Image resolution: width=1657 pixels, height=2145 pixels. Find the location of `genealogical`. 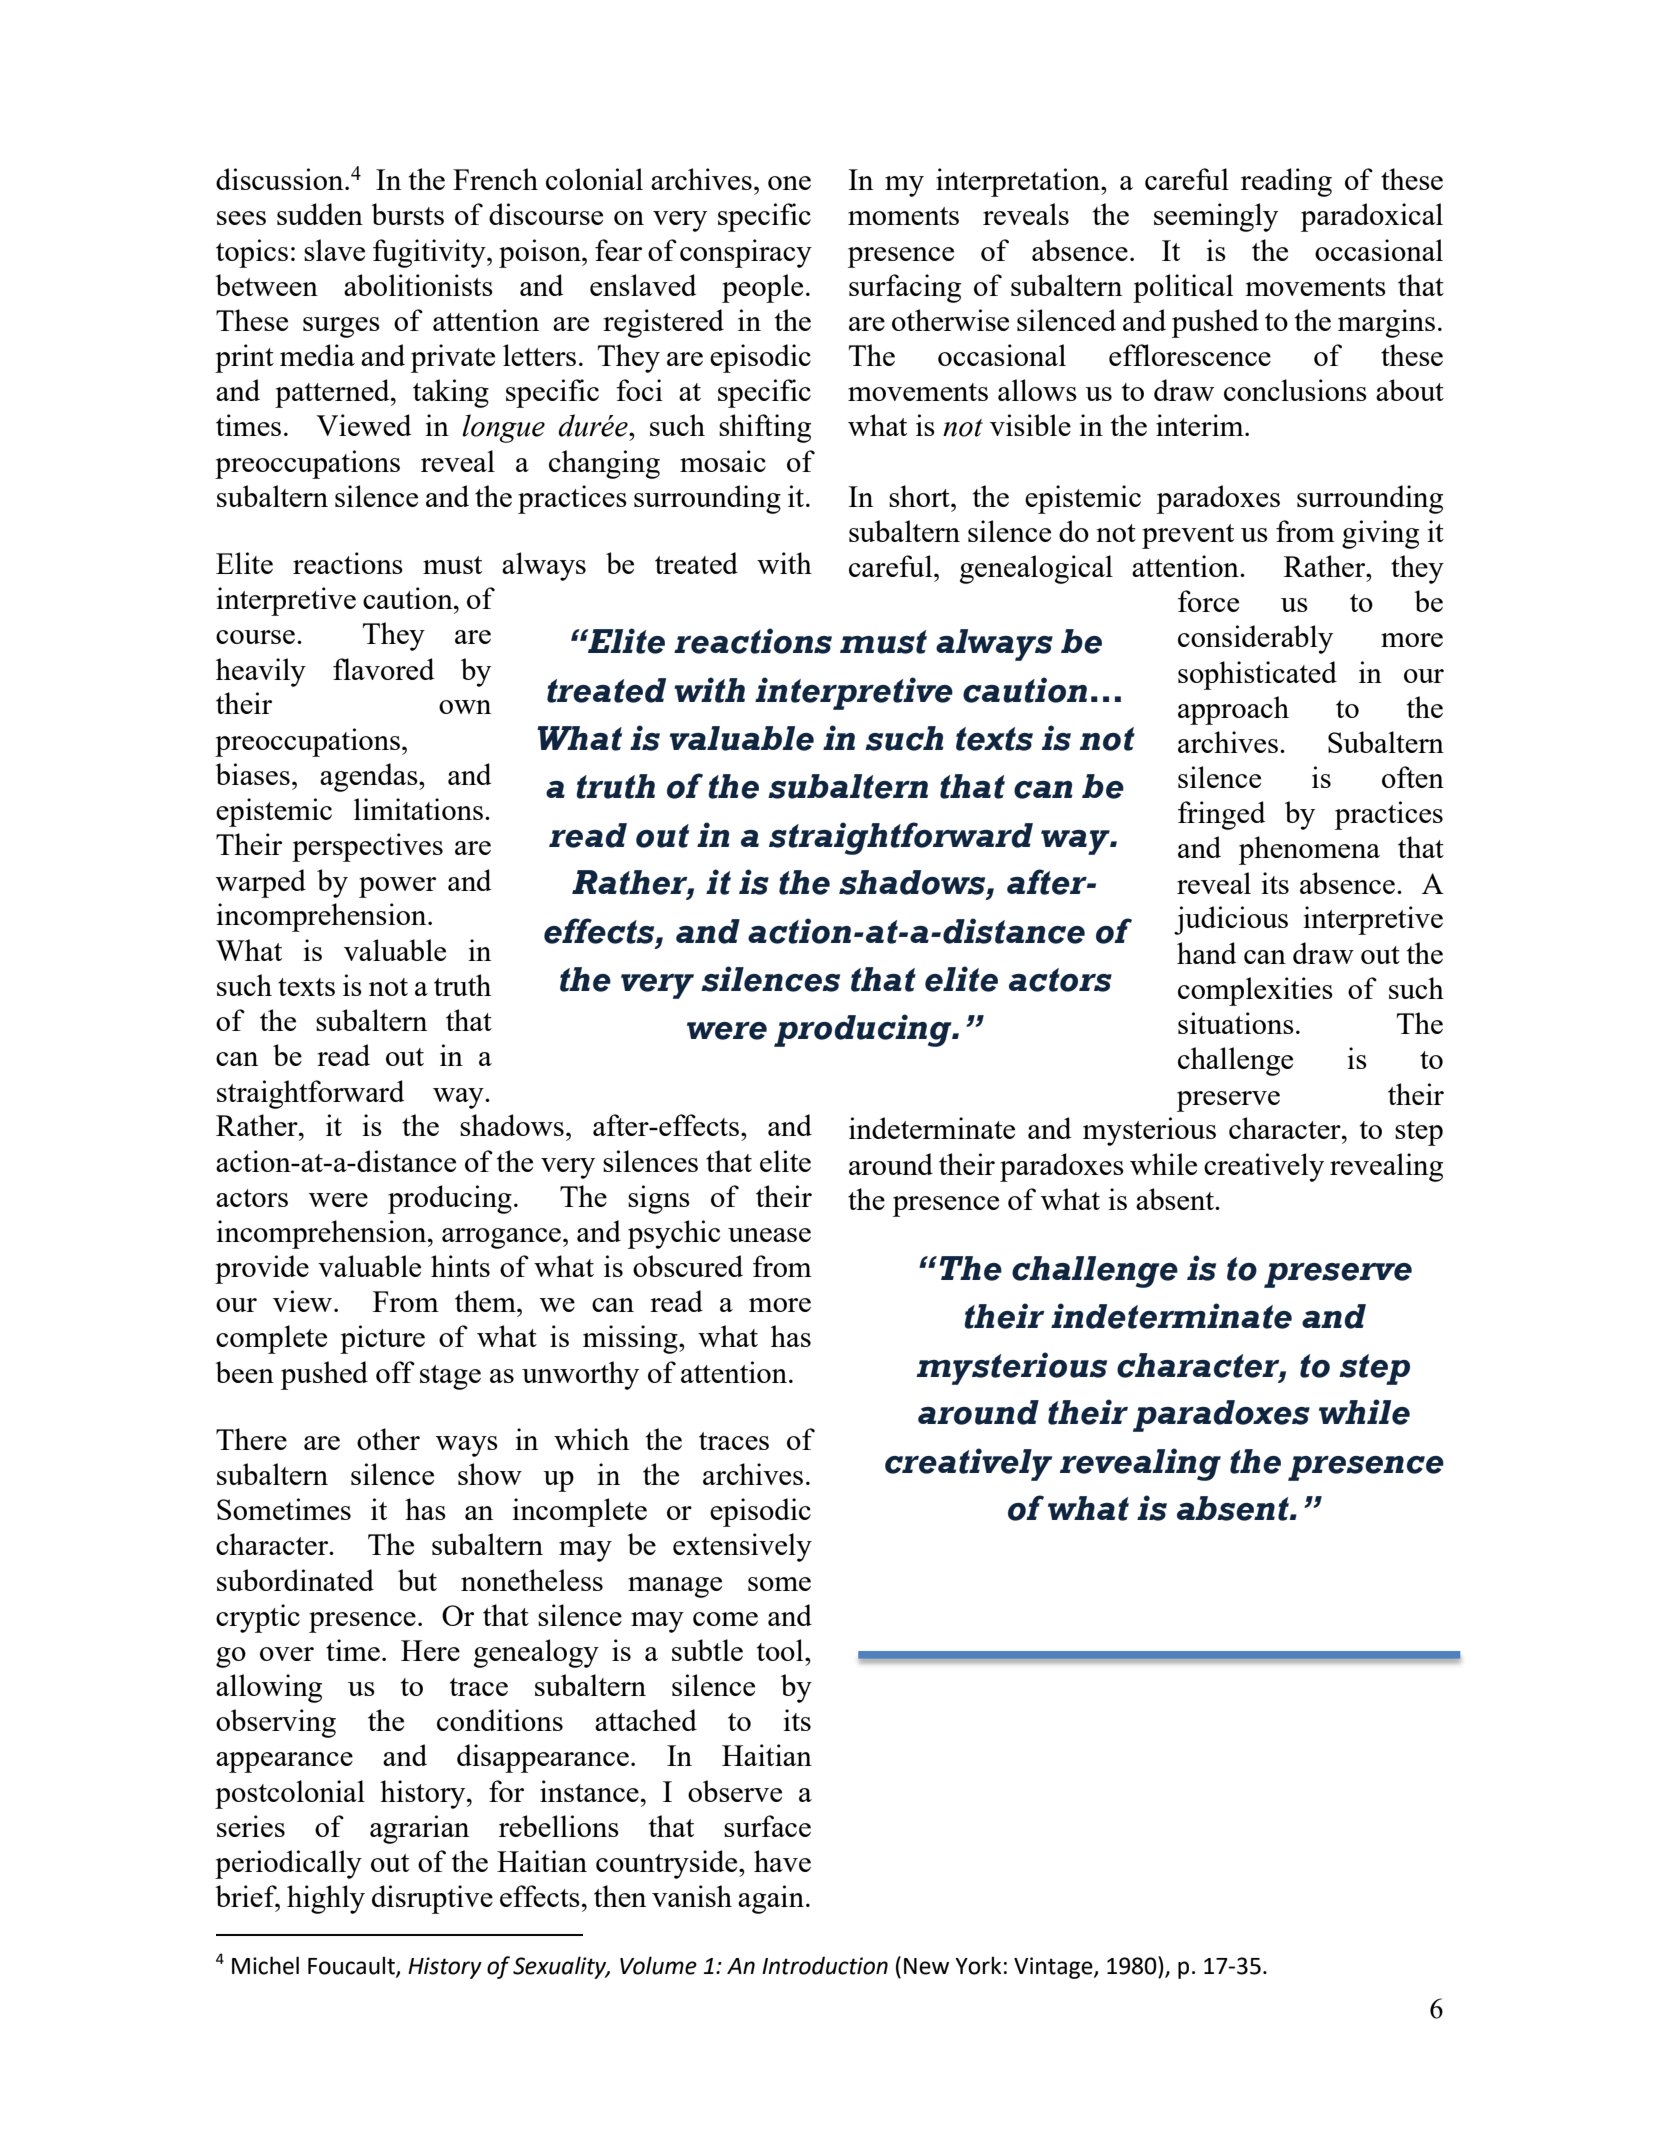

genealogical is located at coordinates (1036, 569).
